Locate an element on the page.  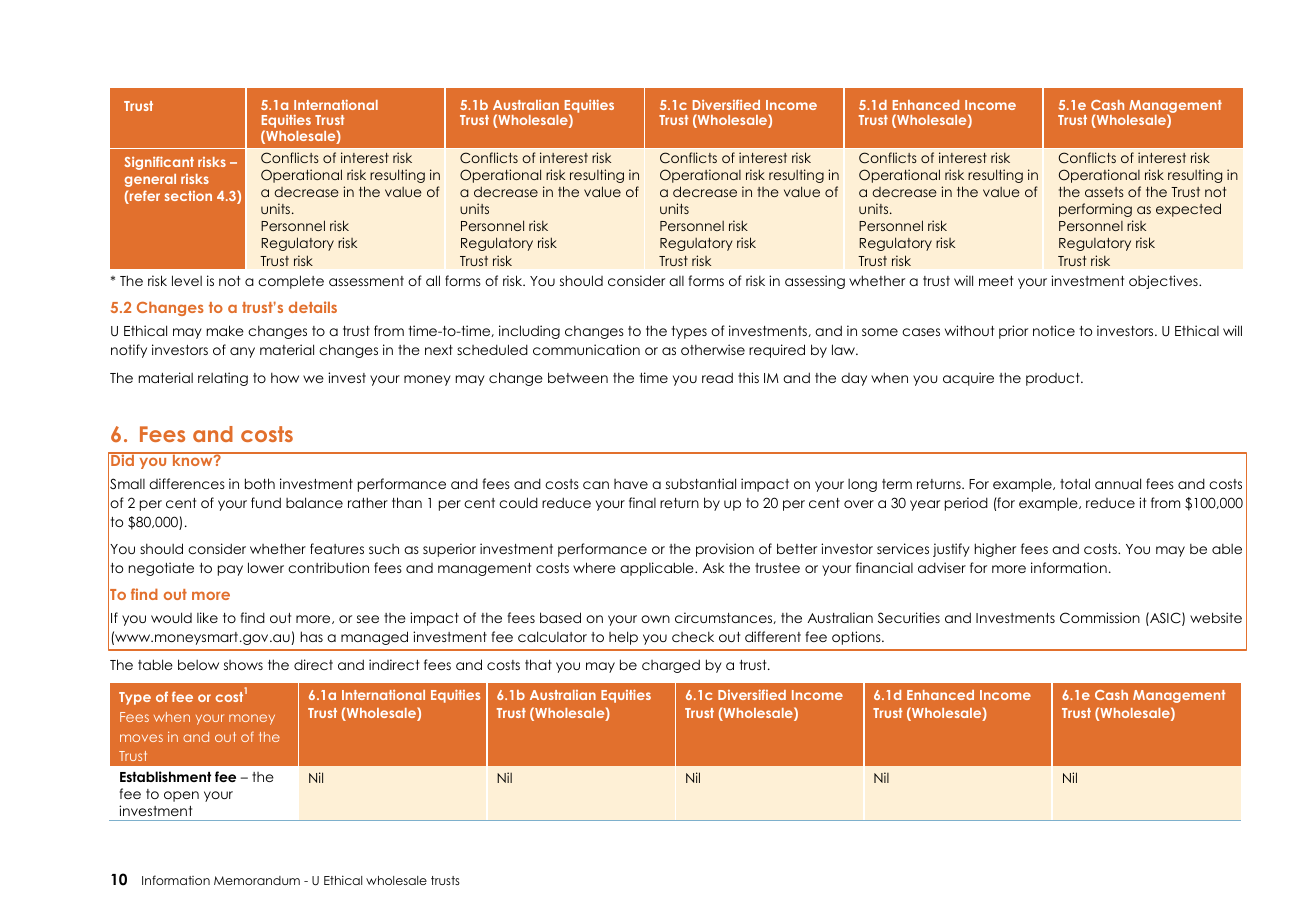
options is located at coordinates (857, 638).
